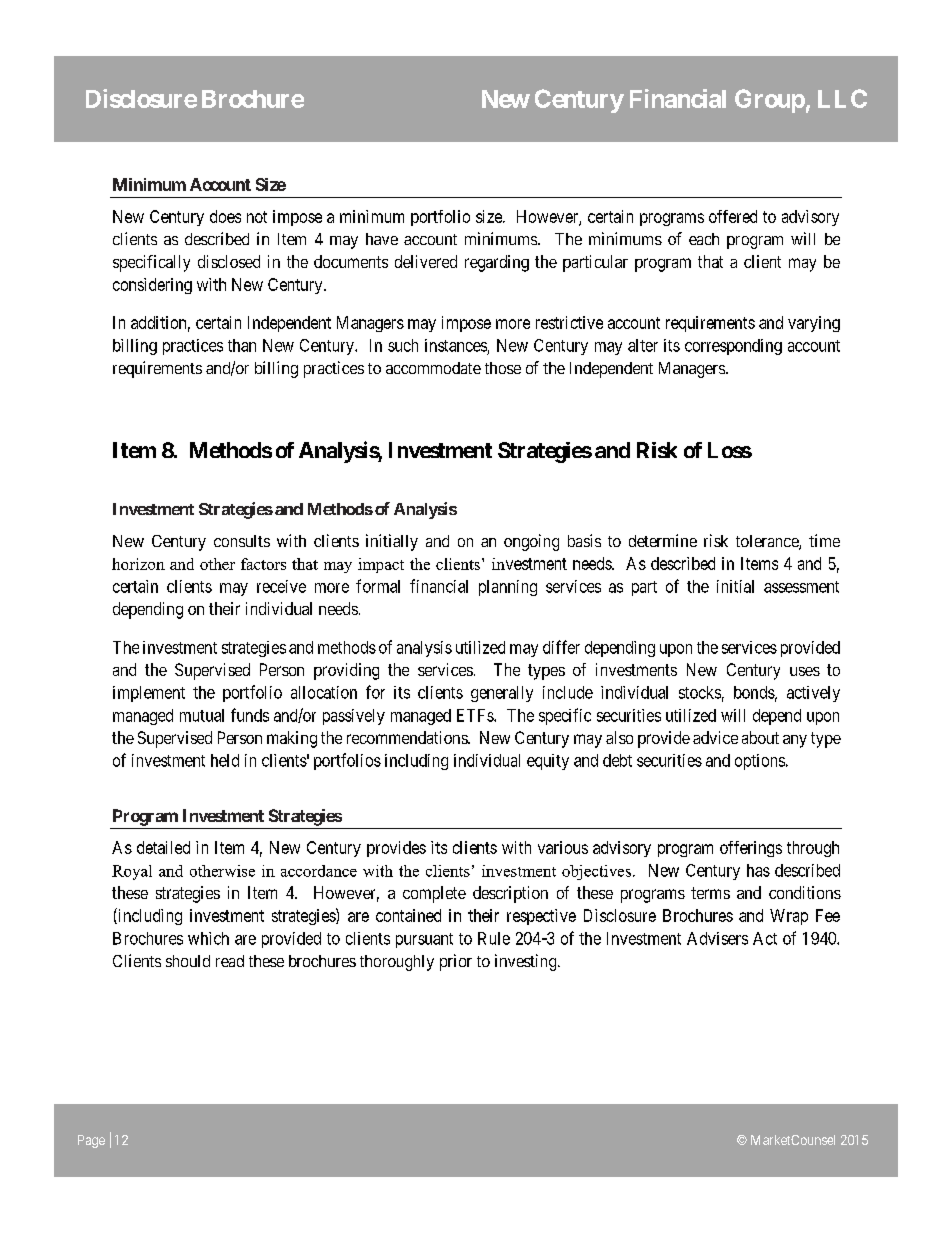 This screenshot has height=1233, width=952. Describe the element at coordinates (508, 588) in the screenshot. I see `planning` at that location.
